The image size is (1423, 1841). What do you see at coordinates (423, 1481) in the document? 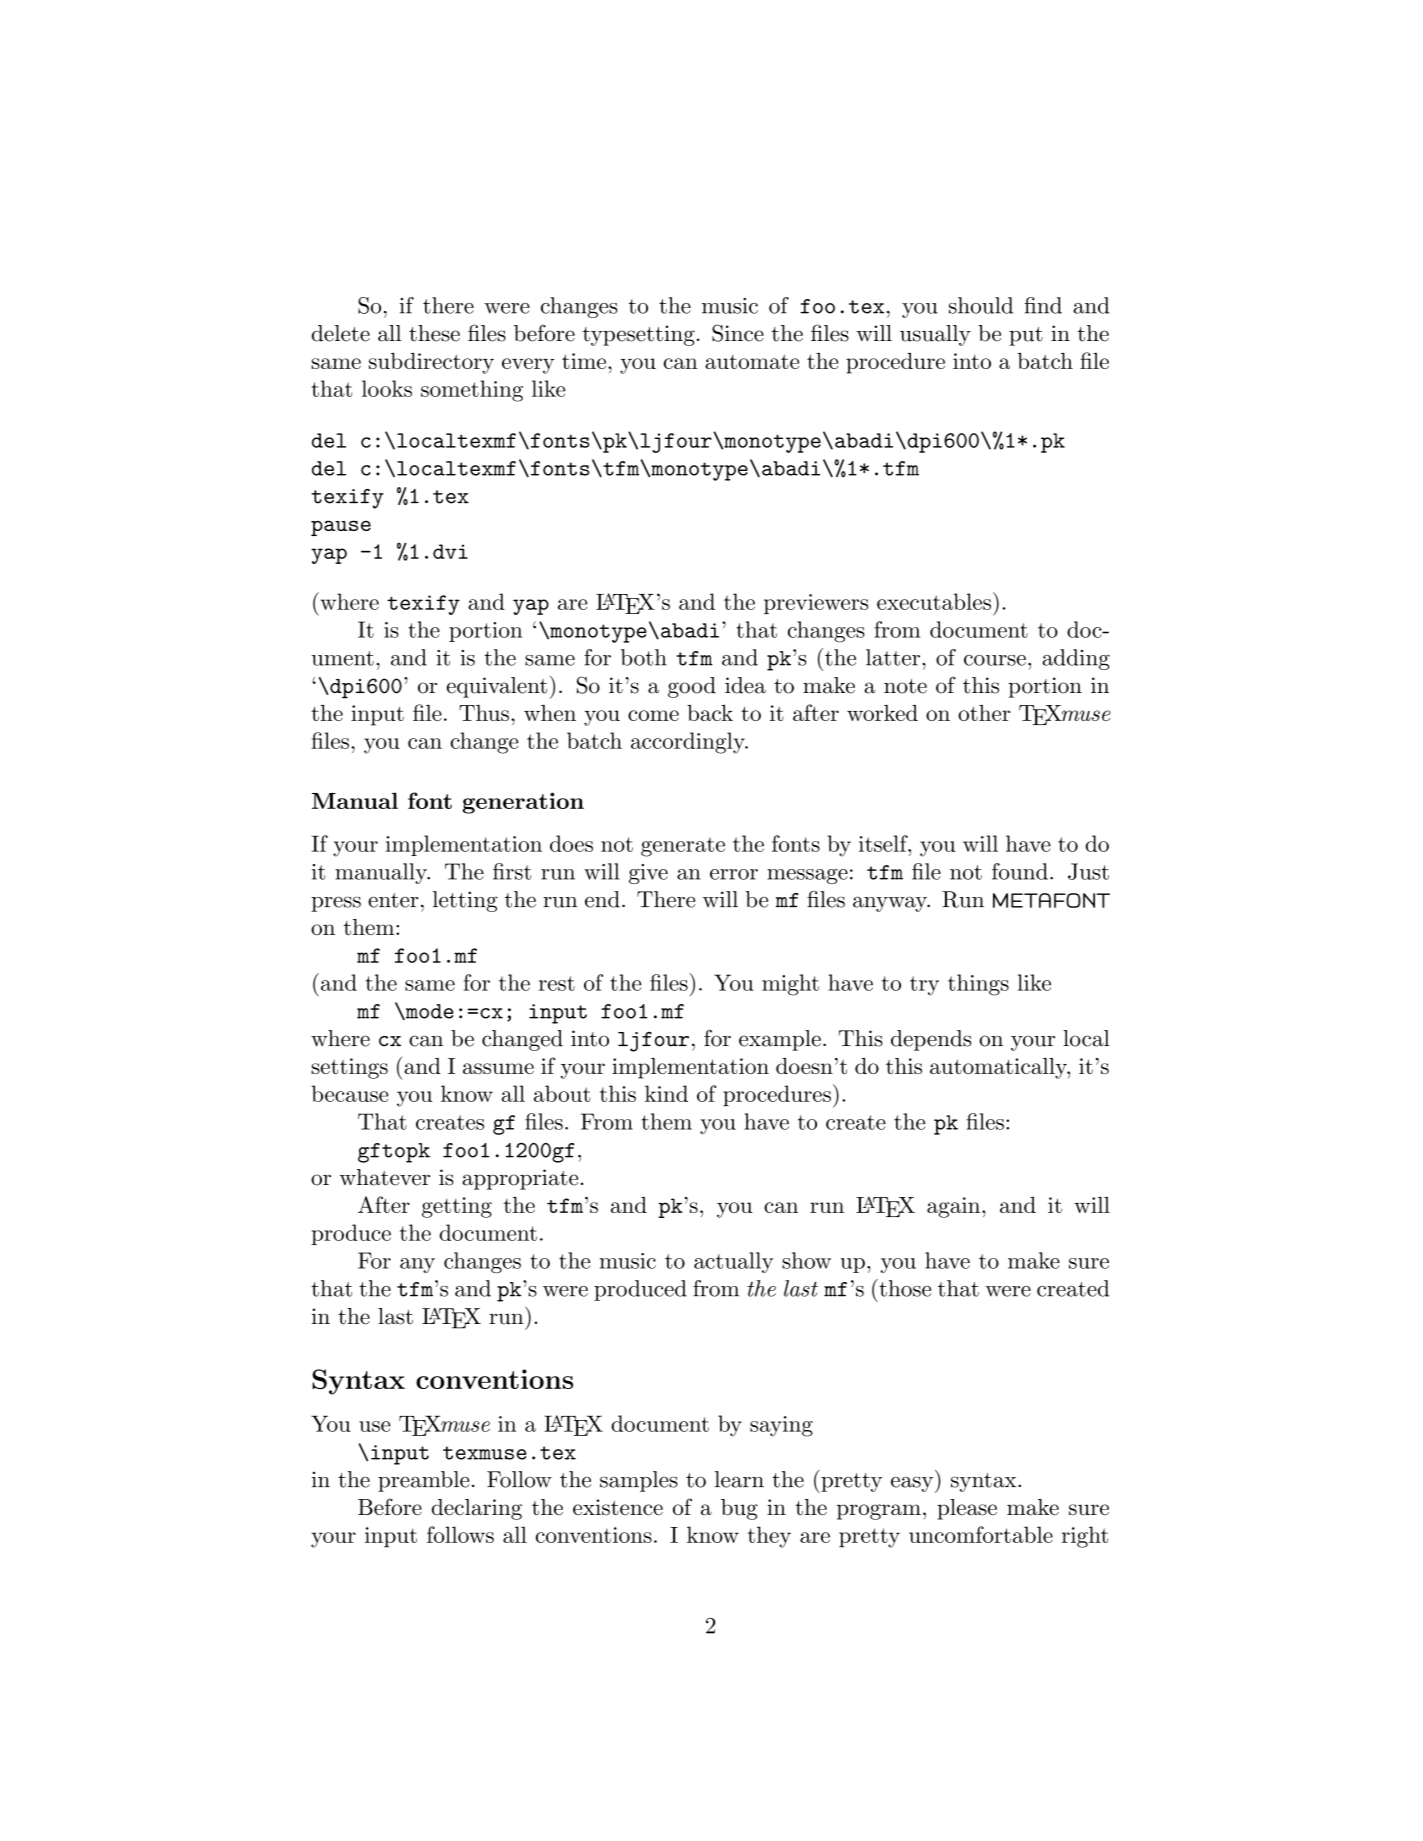
I see `preamble` at bounding box center [423, 1481].
